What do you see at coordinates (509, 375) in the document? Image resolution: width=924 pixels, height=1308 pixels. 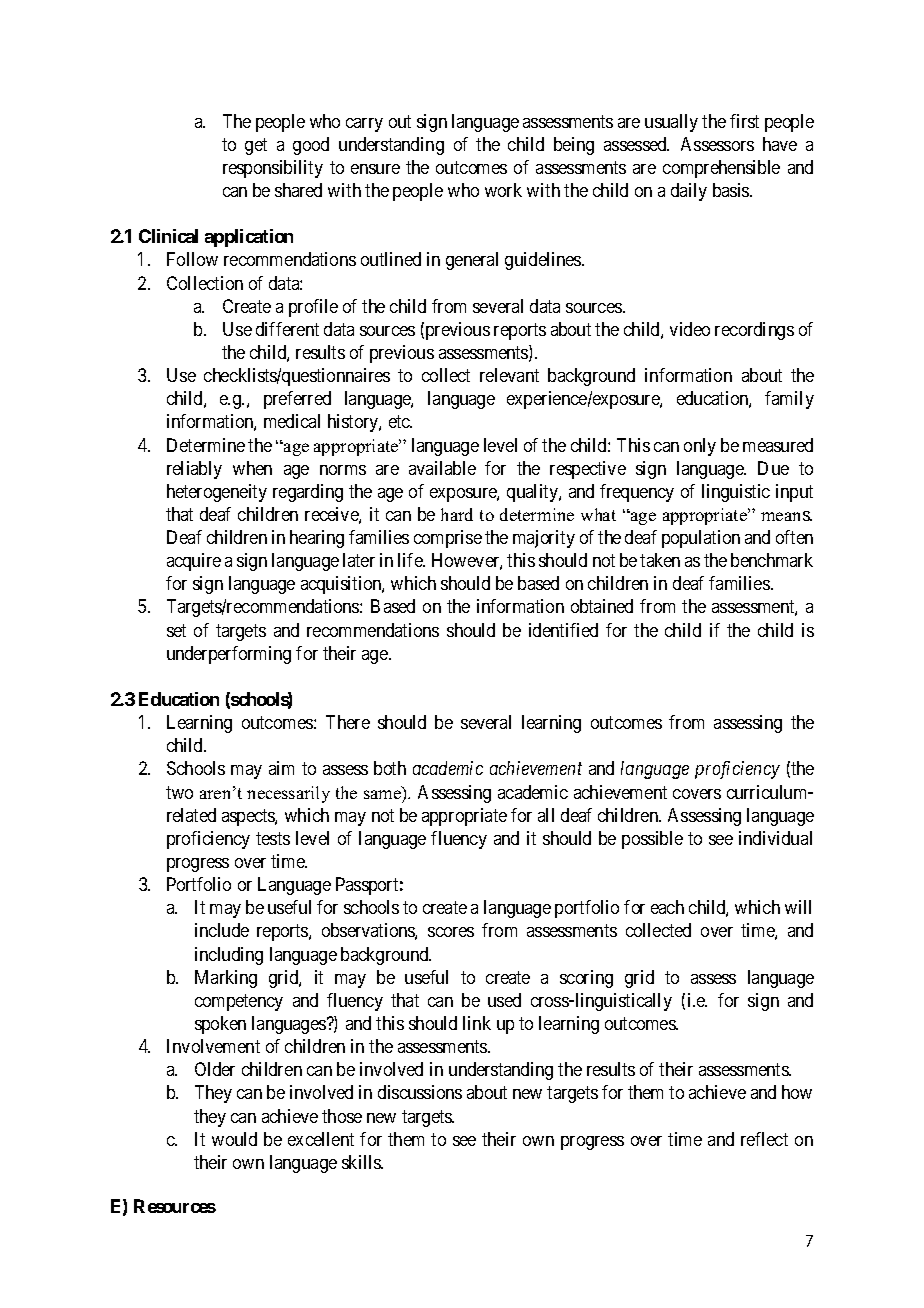 I see `relevant` at bounding box center [509, 375].
